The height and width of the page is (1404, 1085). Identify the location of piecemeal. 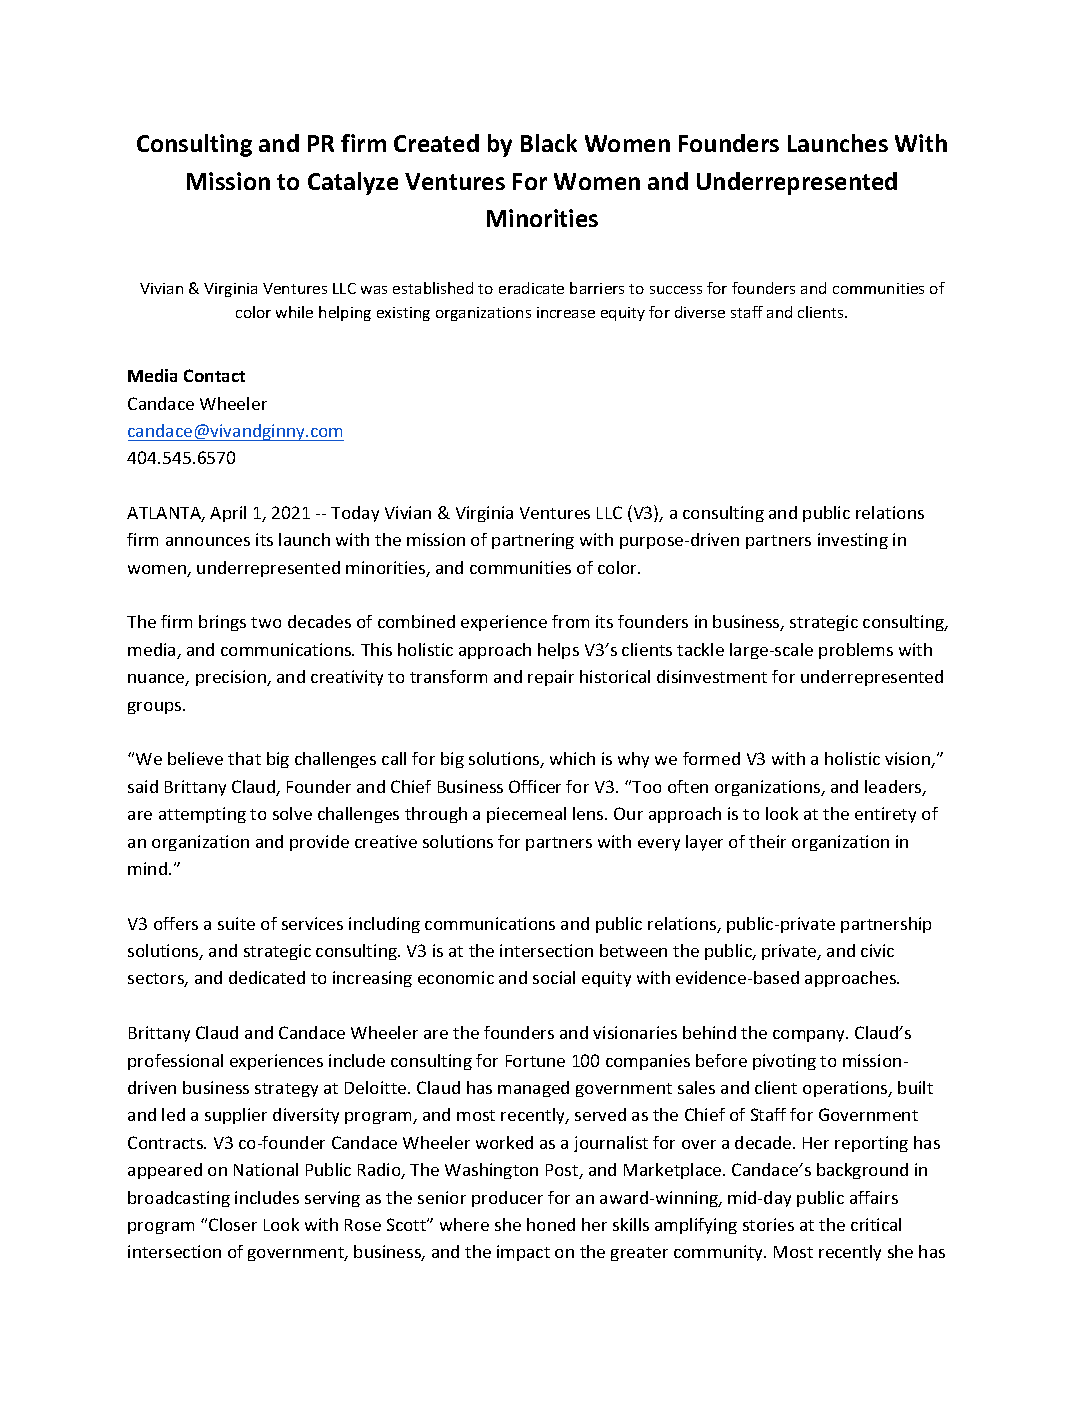
(526, 815).
